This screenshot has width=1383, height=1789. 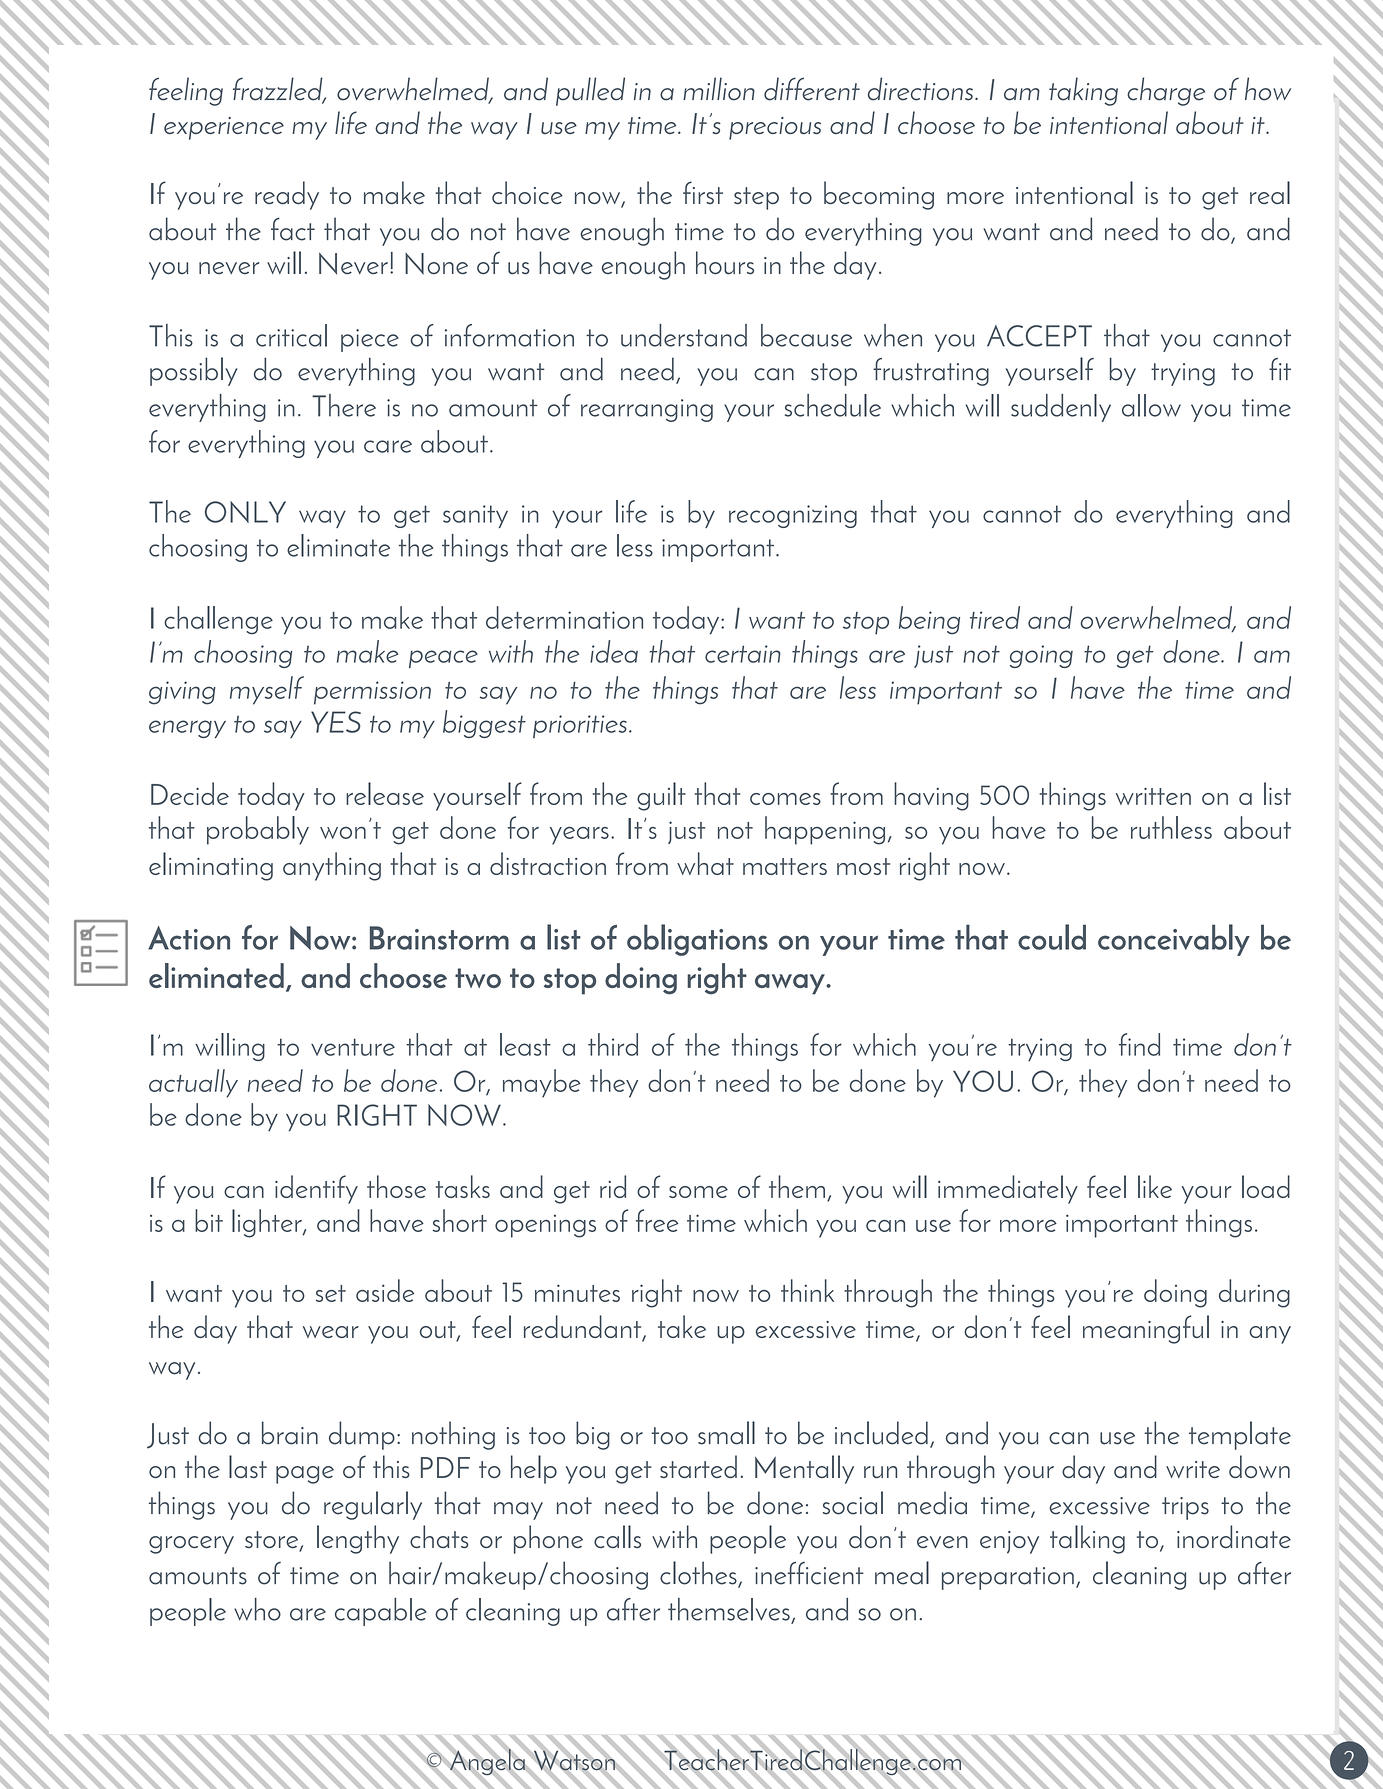 I want to click on clothes, so click(x=699, y=1574).
